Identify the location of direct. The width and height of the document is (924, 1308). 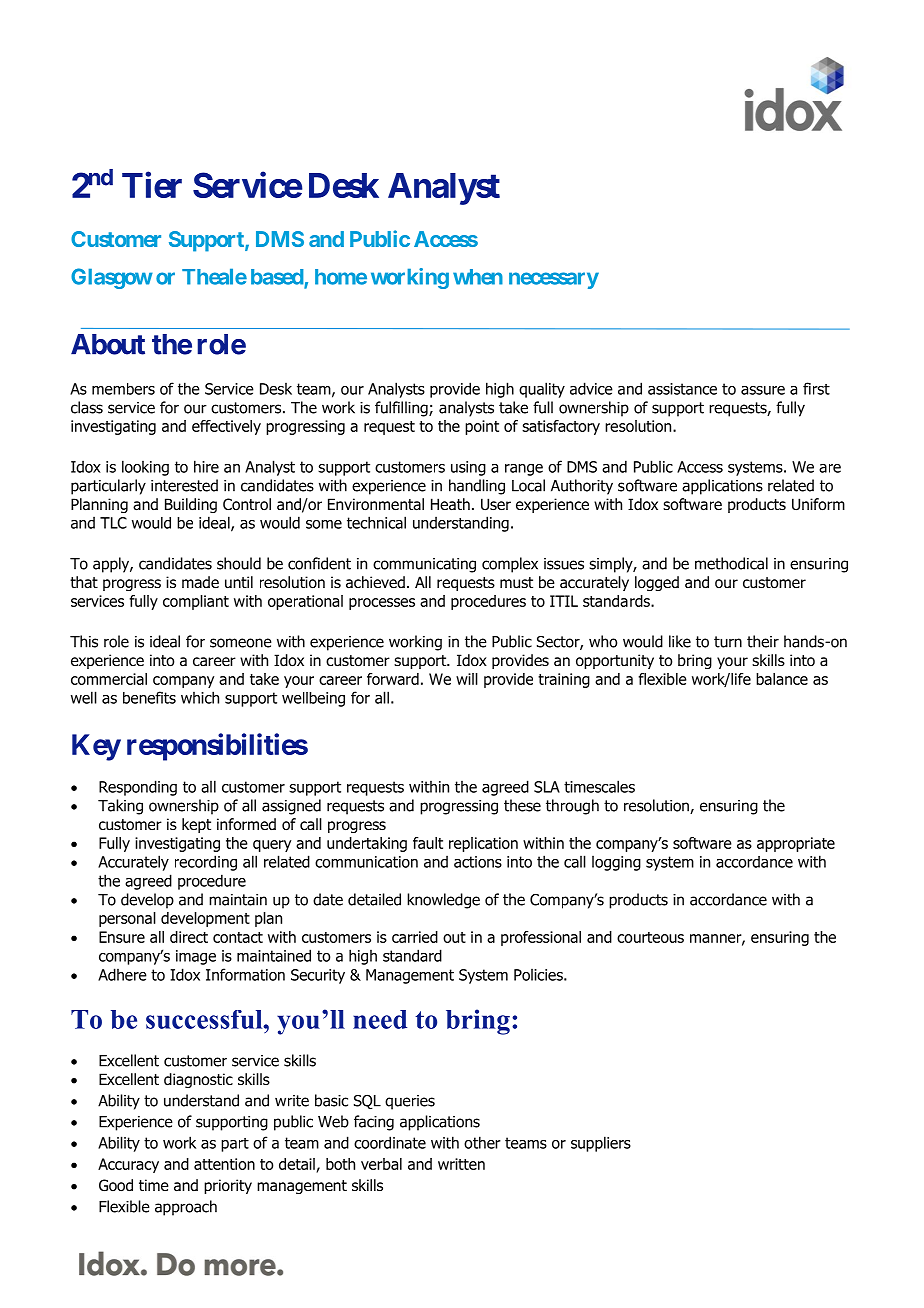
(189, 937).
